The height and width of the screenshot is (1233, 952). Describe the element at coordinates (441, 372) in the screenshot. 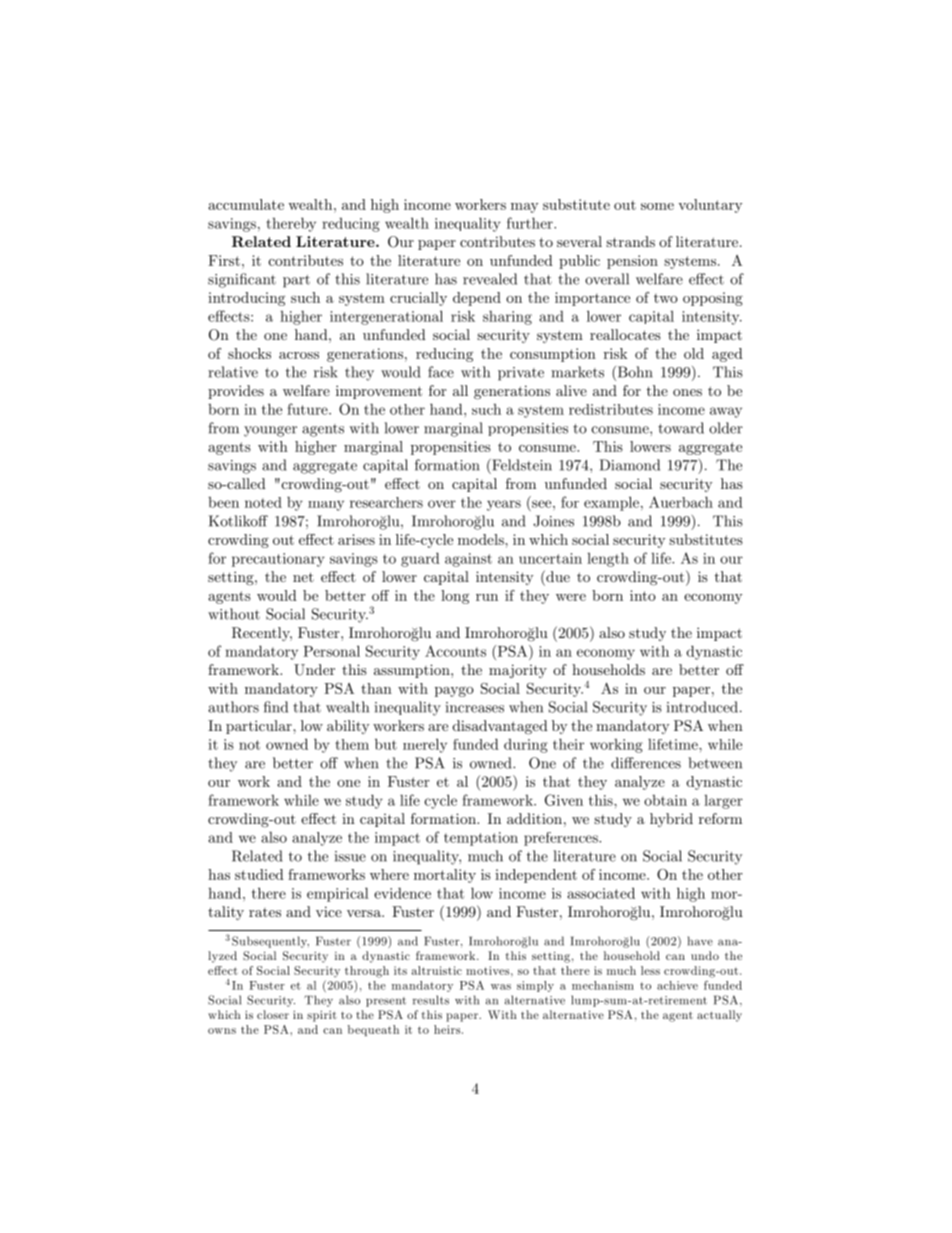

I see `face` at that location.
